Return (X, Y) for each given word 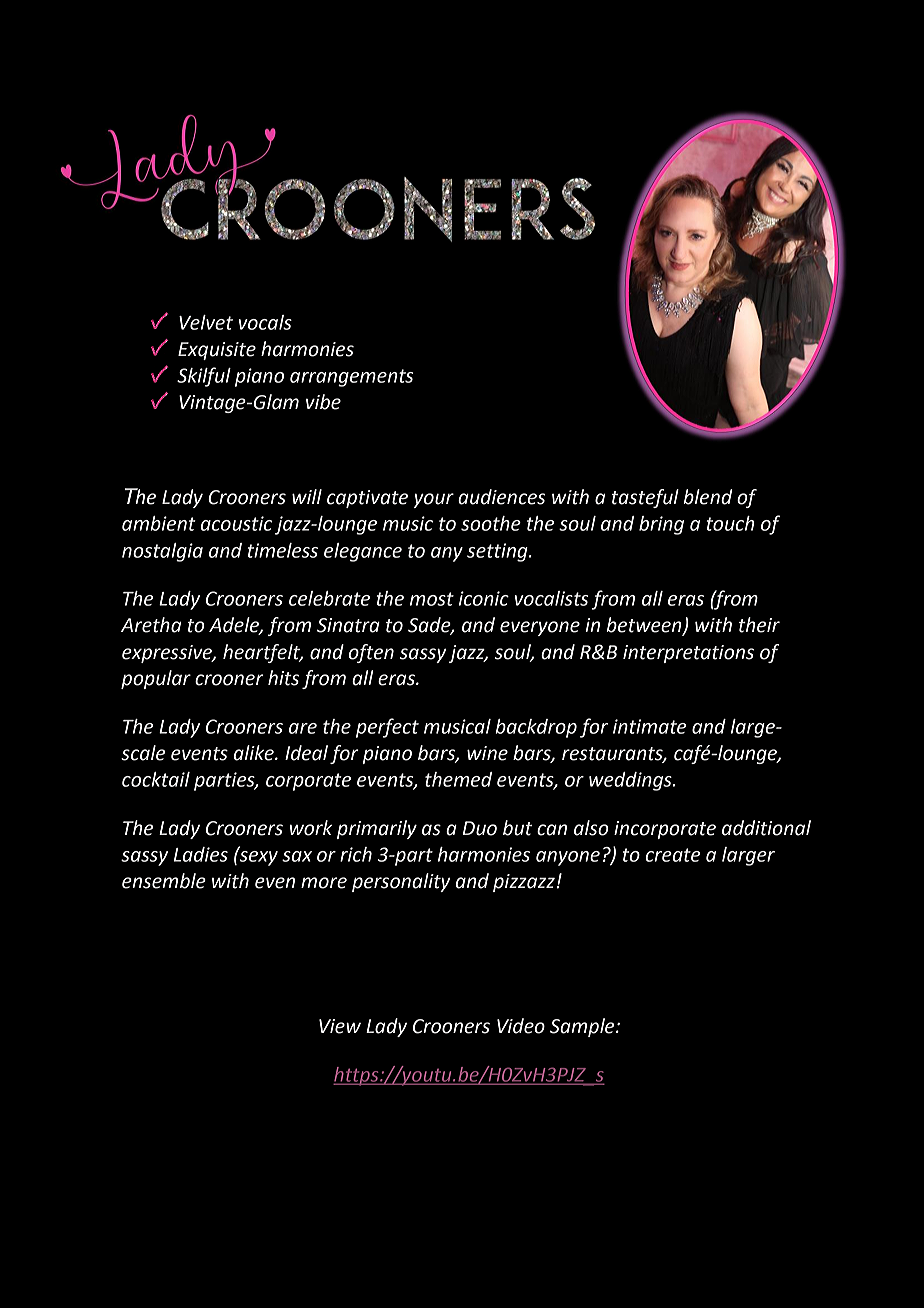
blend (707, 497)
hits (283, 678)
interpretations (688, 654)
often (371, 653)
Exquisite (217, 351)
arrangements (351, 378)
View (340, 1026)
